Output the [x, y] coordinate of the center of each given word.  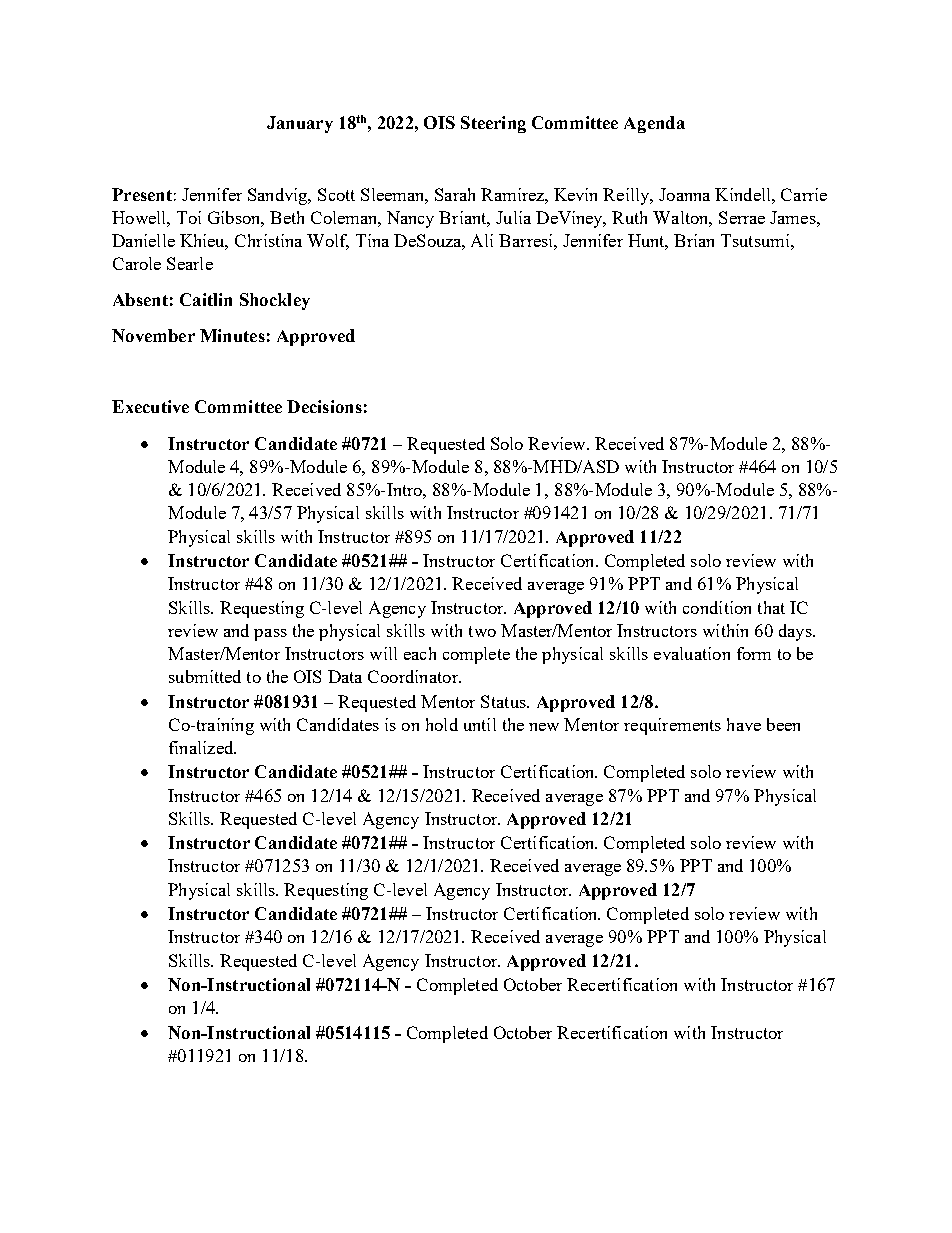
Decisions [324, 406]
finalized [202, 747]
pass [270, 635]
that [771, 607]
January [300, 124]
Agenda [654, 124]
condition [717, 607]
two [482, 631]
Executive [150, 406]
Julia [513, 217]
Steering [493, 124]
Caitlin [206, 299]
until [480, 724]
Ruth [629, 217]
